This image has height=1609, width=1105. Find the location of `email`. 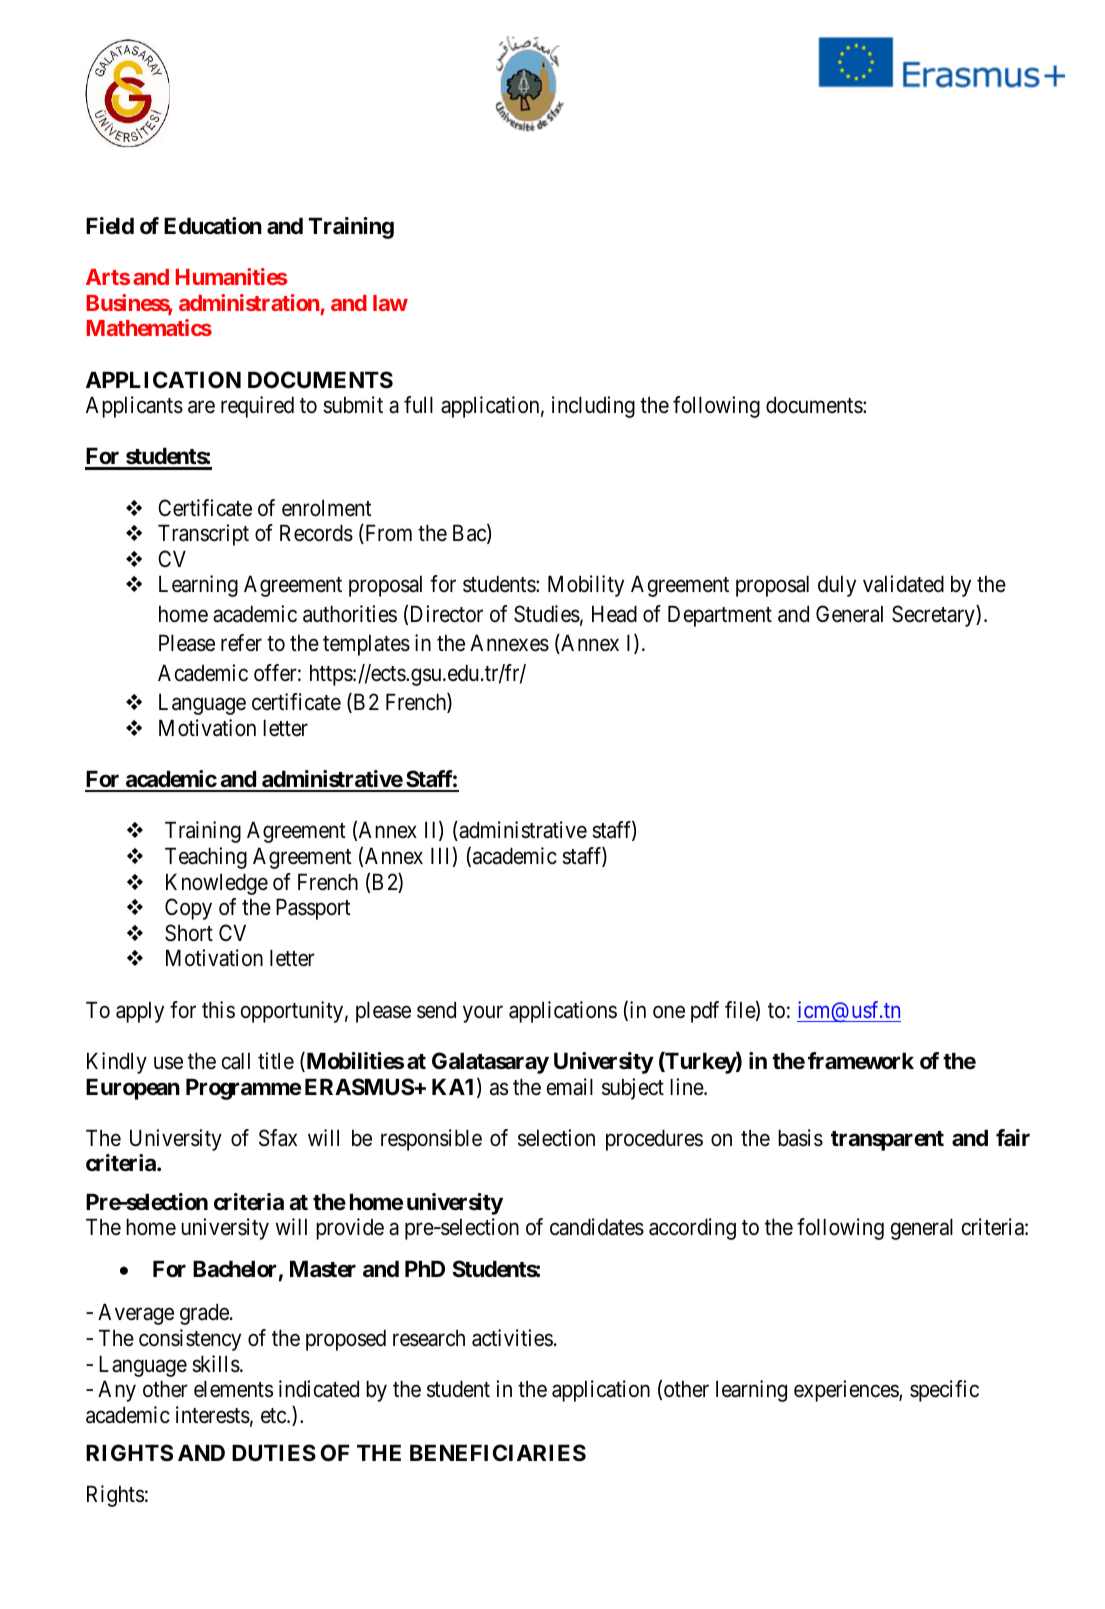

email is located at coordinates (570, 1087).
